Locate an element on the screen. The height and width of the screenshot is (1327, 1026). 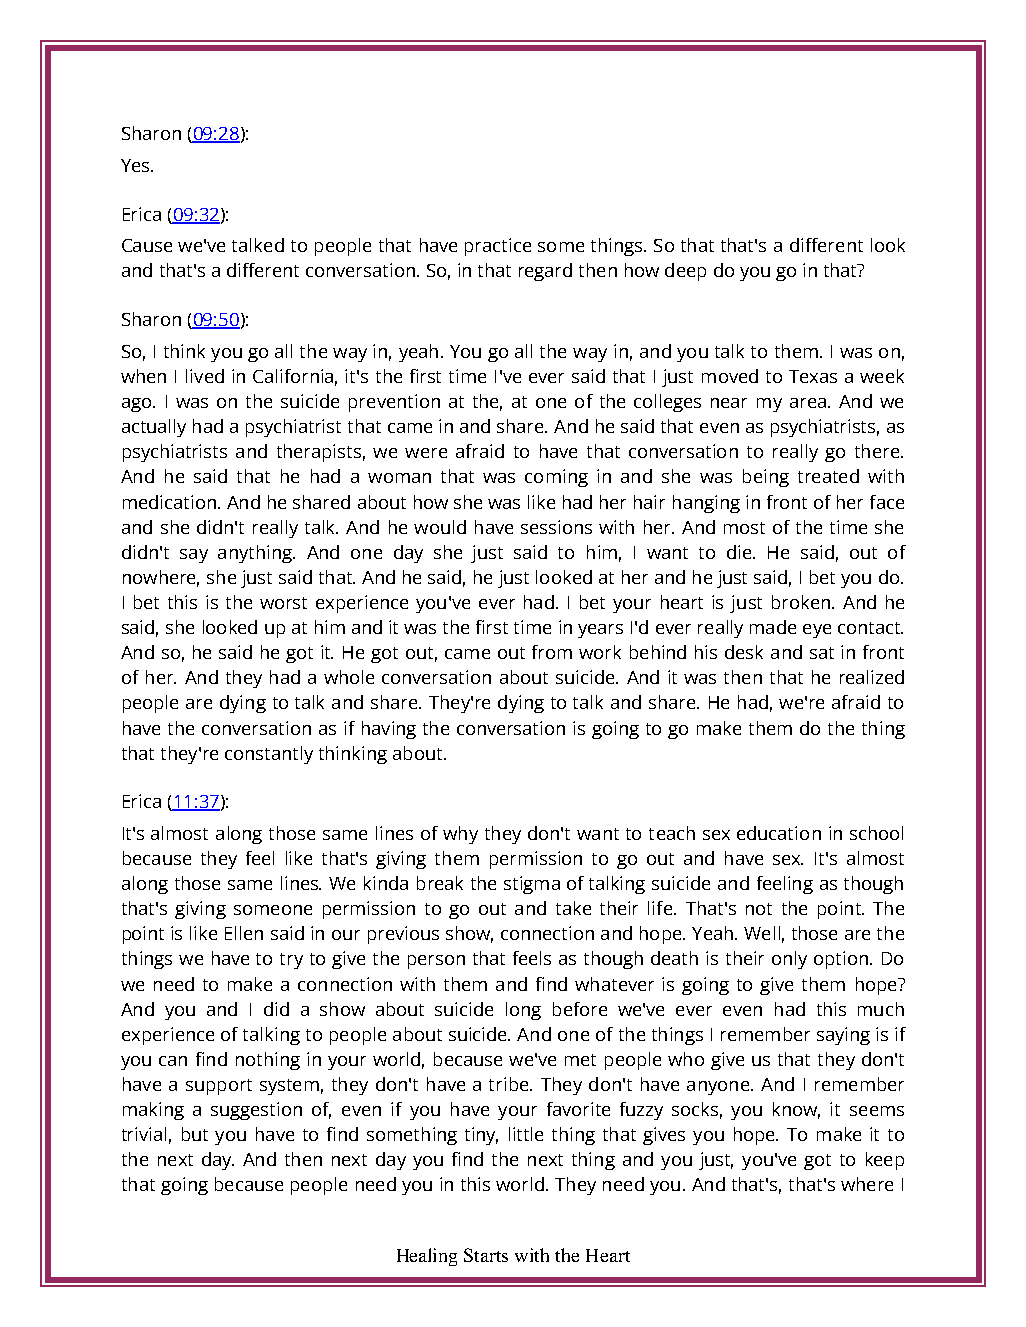
worst is located at coordinates (283, 603).
